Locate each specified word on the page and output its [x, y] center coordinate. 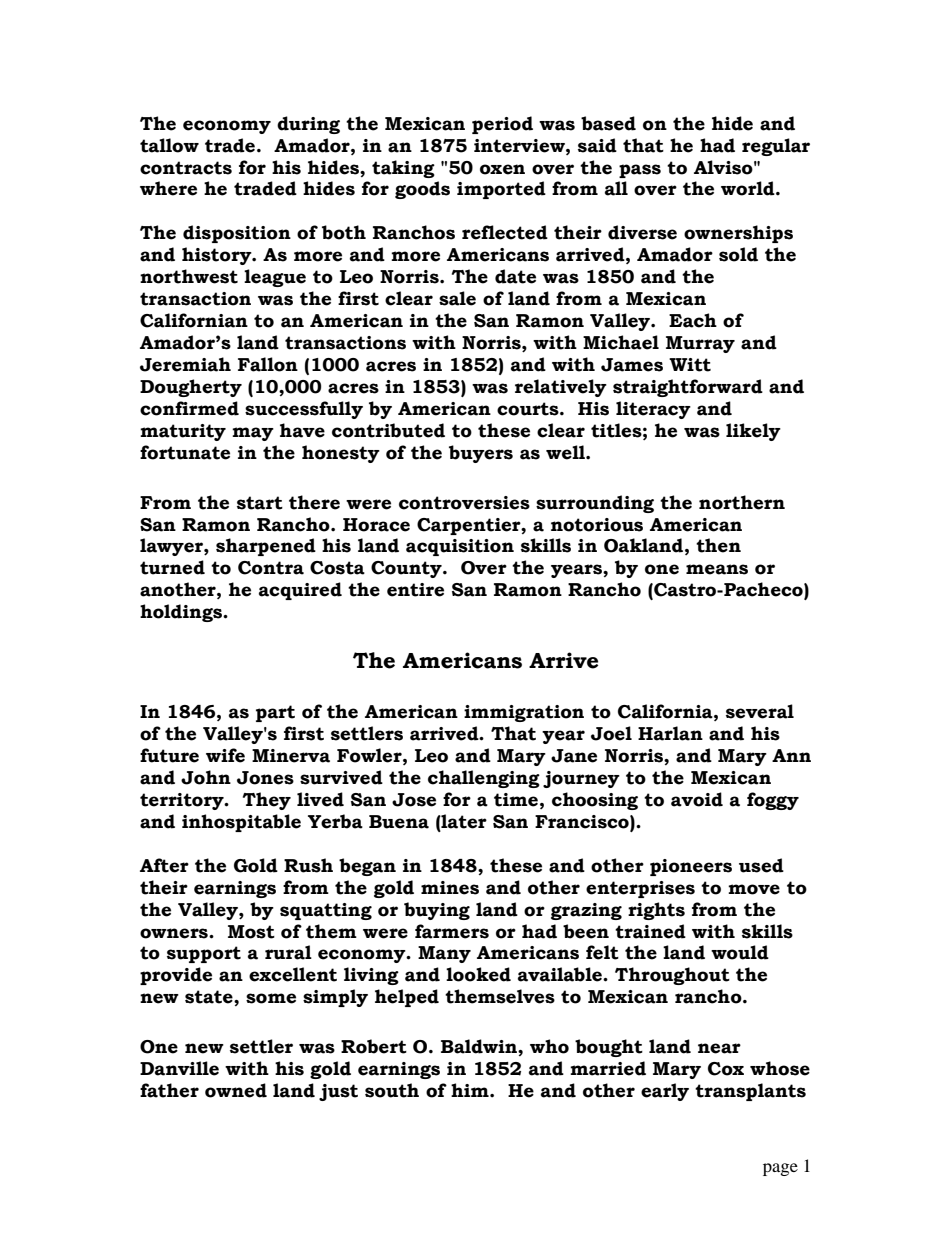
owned [236, 1090]
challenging [484, 779]
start [260, 503]
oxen [502, 169]
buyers [481, 454]
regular [776, 147]
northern [742, 502]
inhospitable [241, 823]
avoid [697, 799]
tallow [169, 145]
